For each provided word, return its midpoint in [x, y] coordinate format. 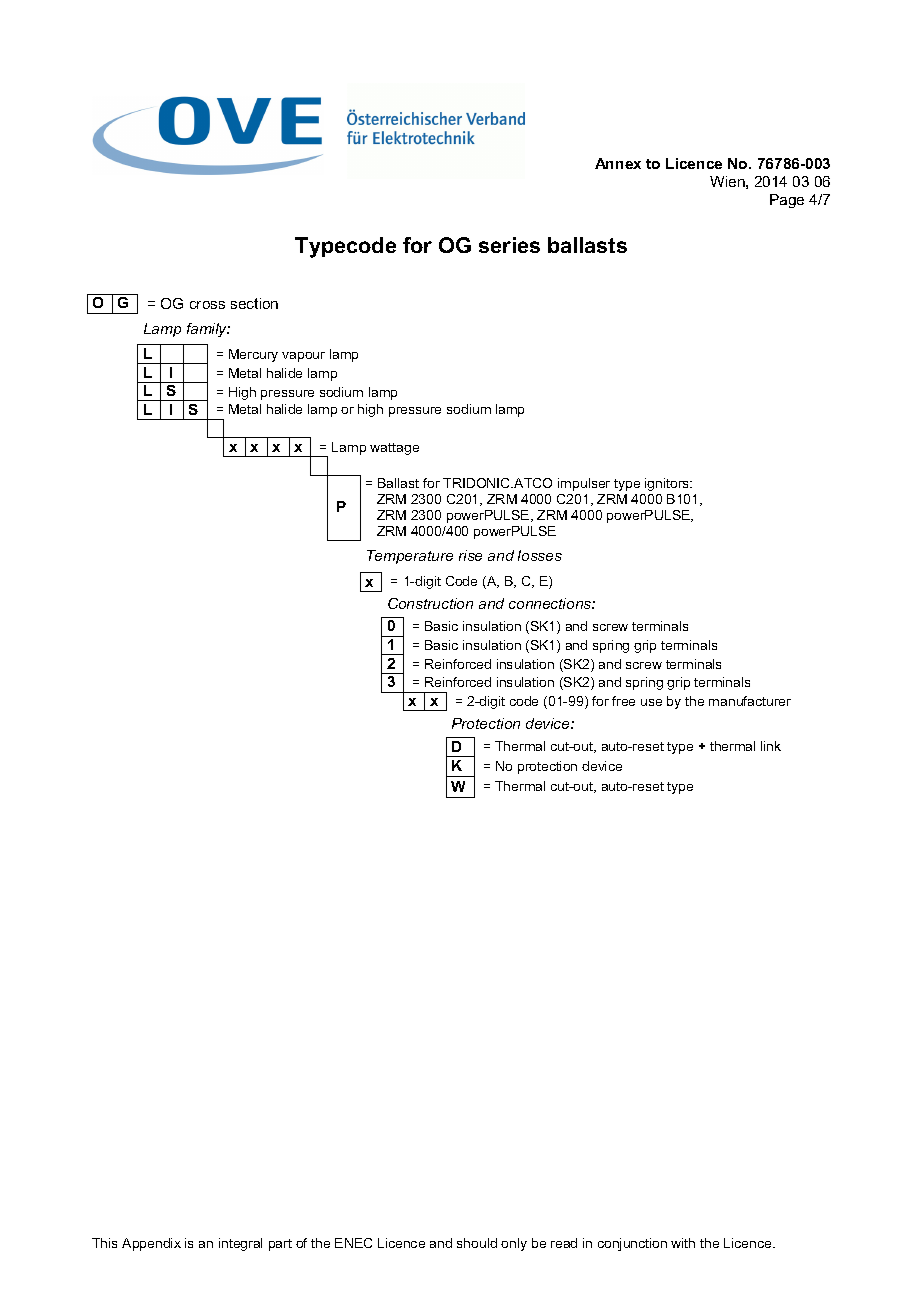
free [623, 701]
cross [207, 305]
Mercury [253, 355]
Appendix [151, 1244]
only [514, 1244]
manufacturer [750, 701]
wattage [394, 449]
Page [787, 201]
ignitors [668, 484]
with [683, 1243]
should [477, 1243]
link [771, 746]
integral [240, 1244]
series [509, 245]
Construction [430, 603]
